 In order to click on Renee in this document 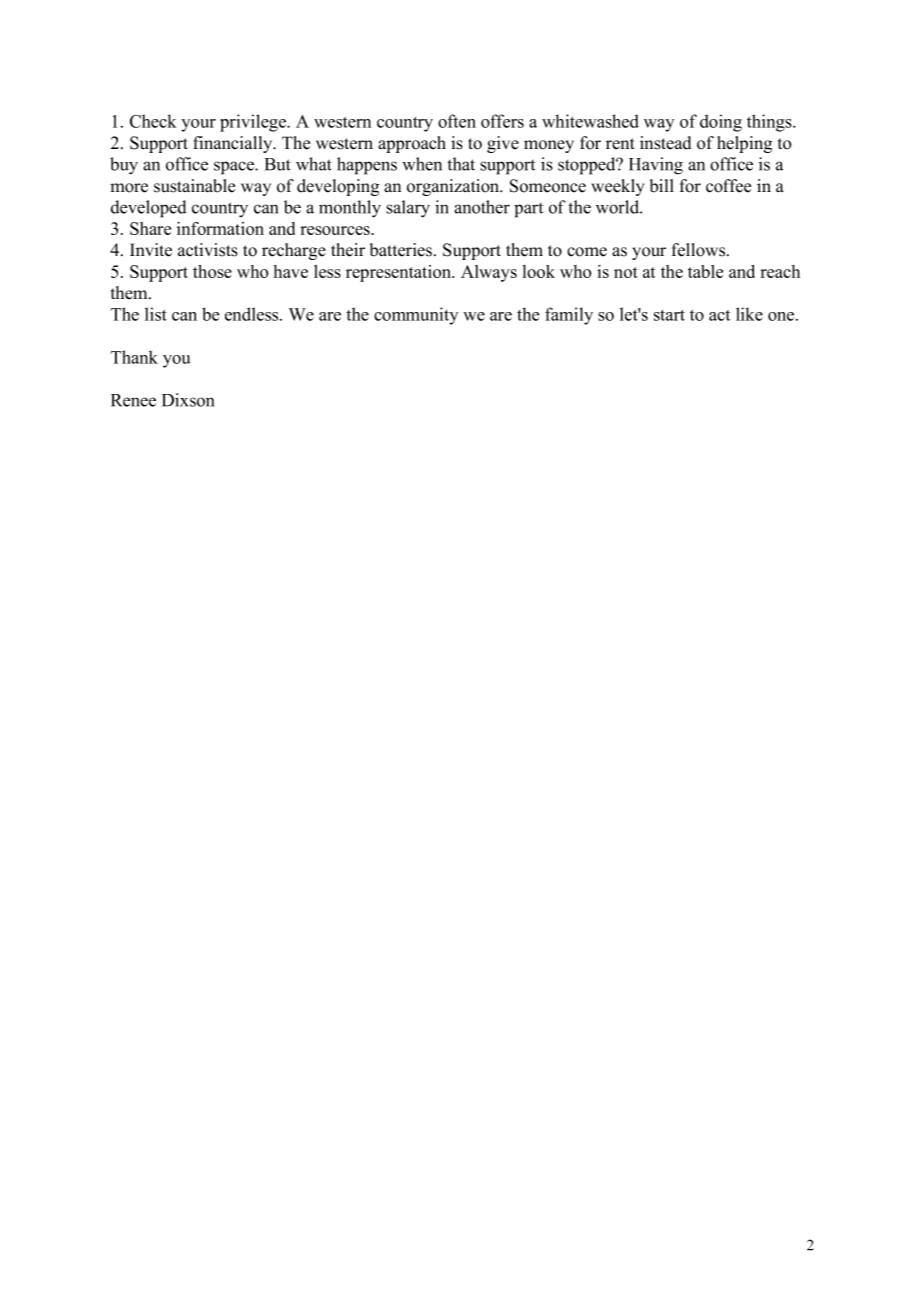, I will do `click(133, 400)`.
